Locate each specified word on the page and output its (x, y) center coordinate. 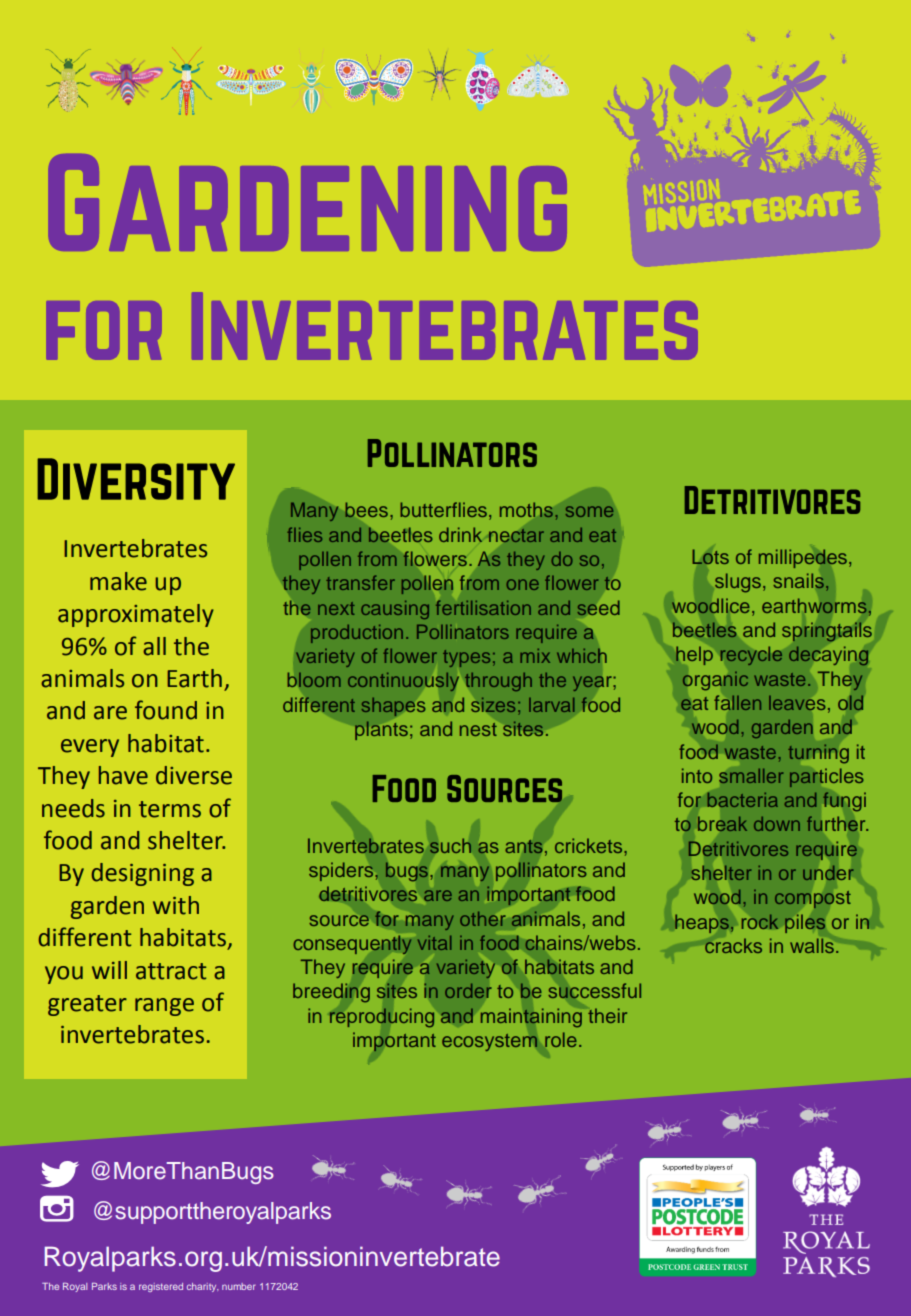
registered (161, 1287)
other (482, 919)
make (118, 581)
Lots (710, 556)
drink (460, 534)
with (176, 905)
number (239, 1286)
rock (760, 921)
